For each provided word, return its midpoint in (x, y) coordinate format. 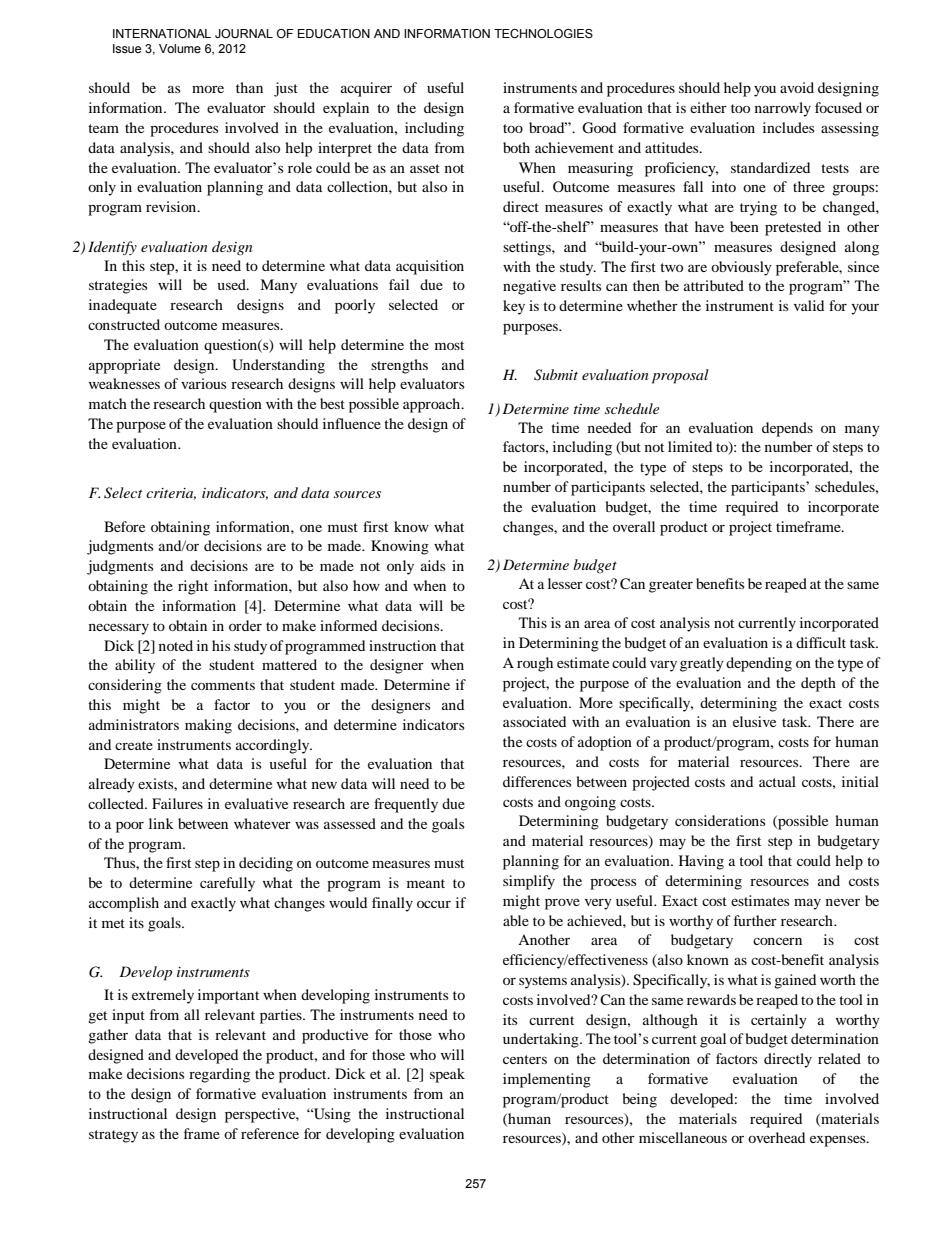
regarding (219, 1075)
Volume (180, 48)
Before (124, 526)
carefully (227, 884)
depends (787, 429)
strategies (118, 286)
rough (535, 664)
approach (433, 405)
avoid (797, 87)
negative (529, 287)
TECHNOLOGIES (543, 33)
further (755, 920)
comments (223, 685)
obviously (741, 268)
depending (759, 664)
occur (434, 904)
